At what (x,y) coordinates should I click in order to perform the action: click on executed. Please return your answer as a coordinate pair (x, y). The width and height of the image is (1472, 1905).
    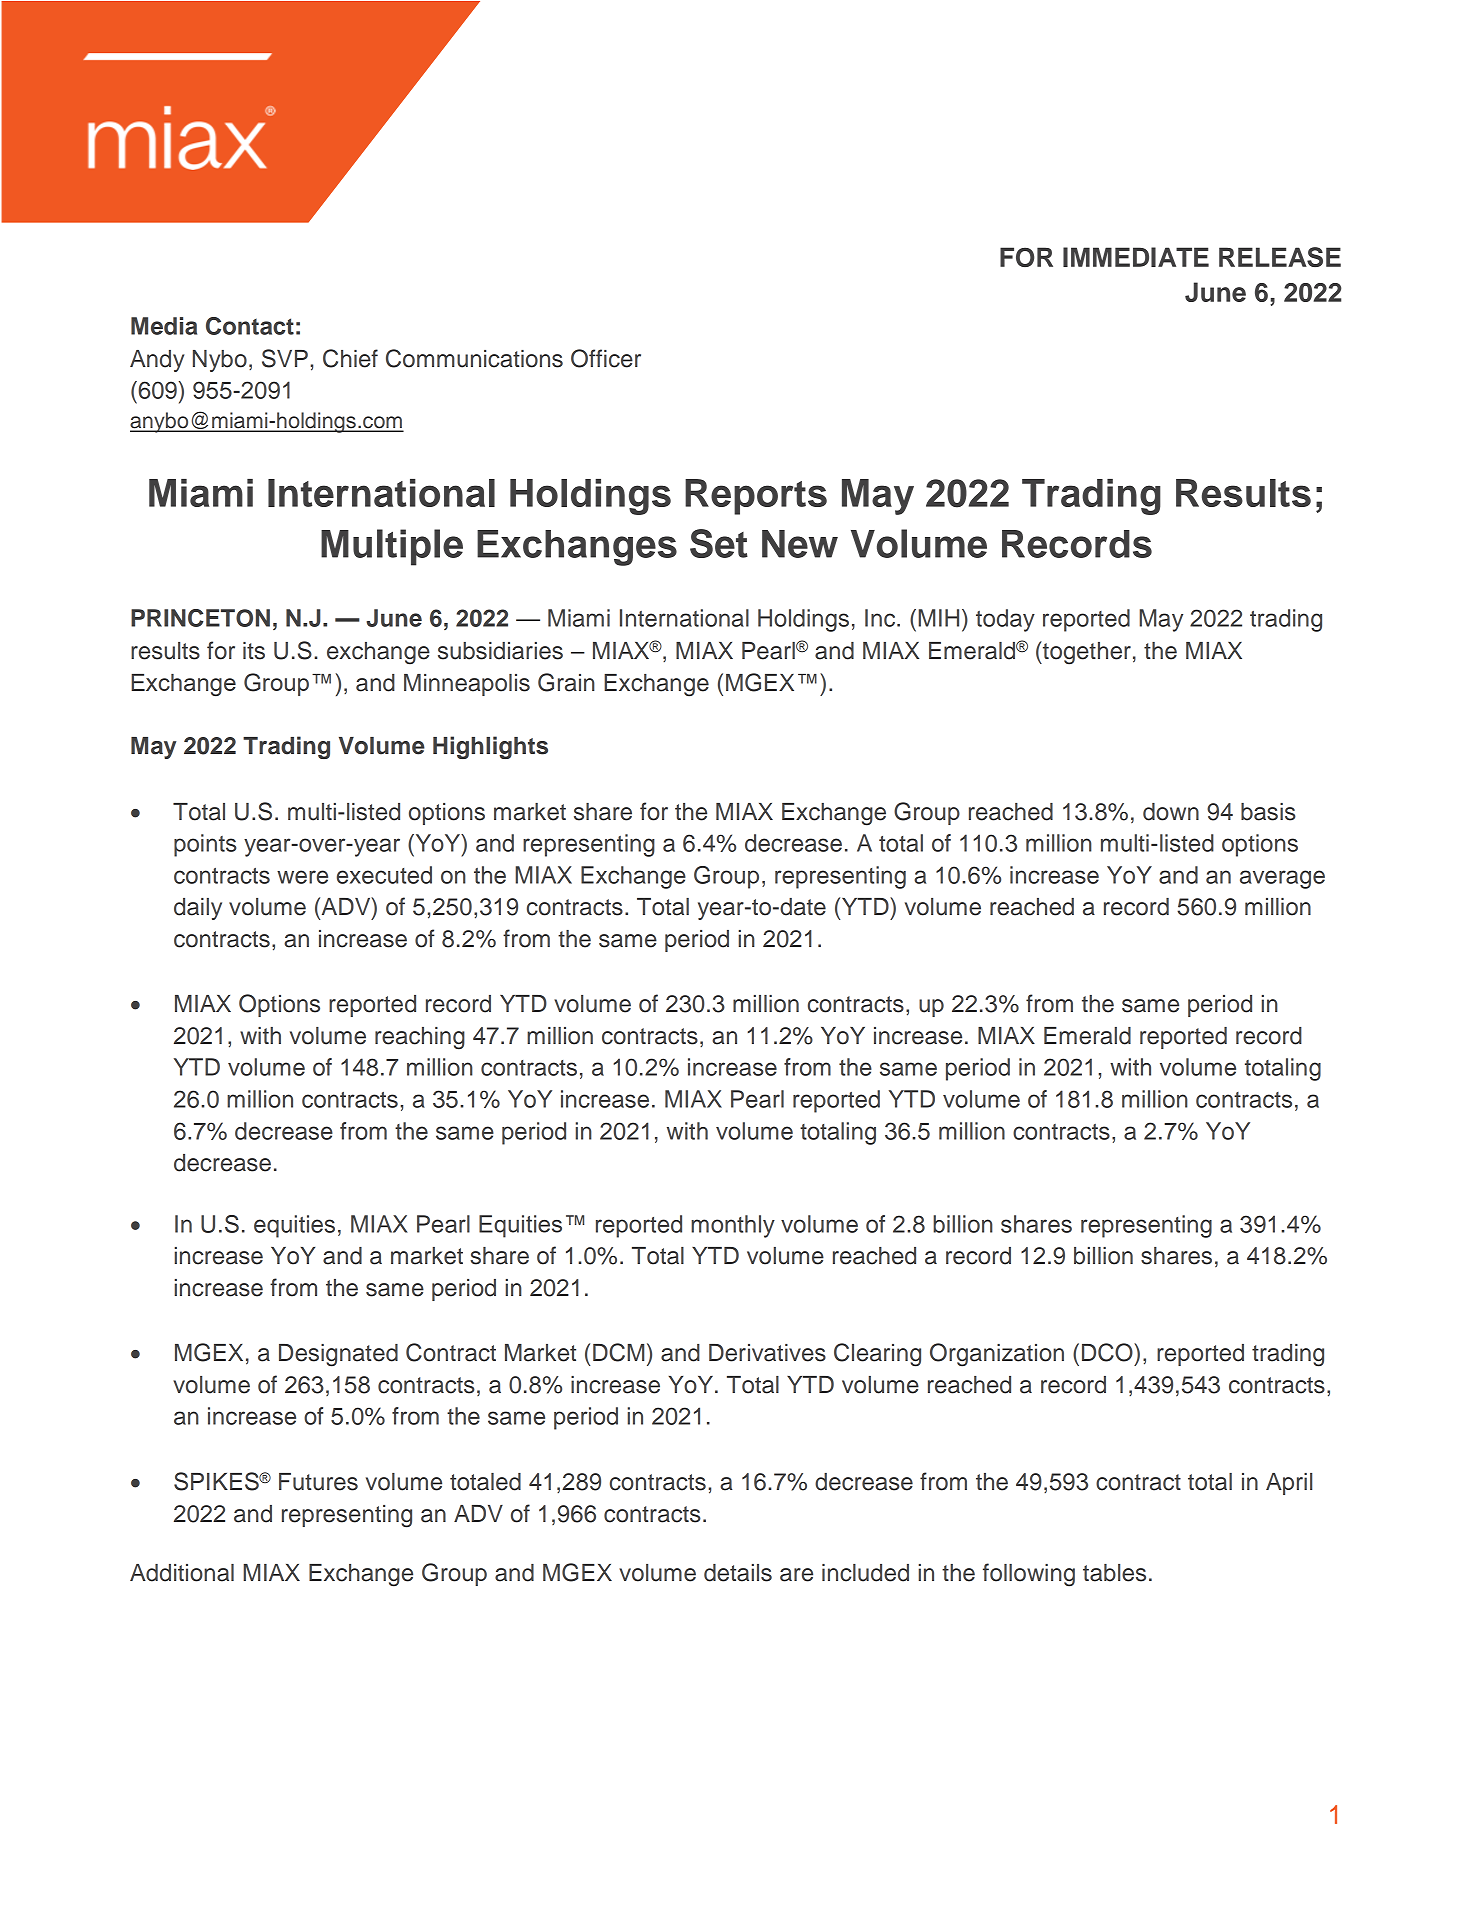
    Looking at the image, I should click on (384, 875).
